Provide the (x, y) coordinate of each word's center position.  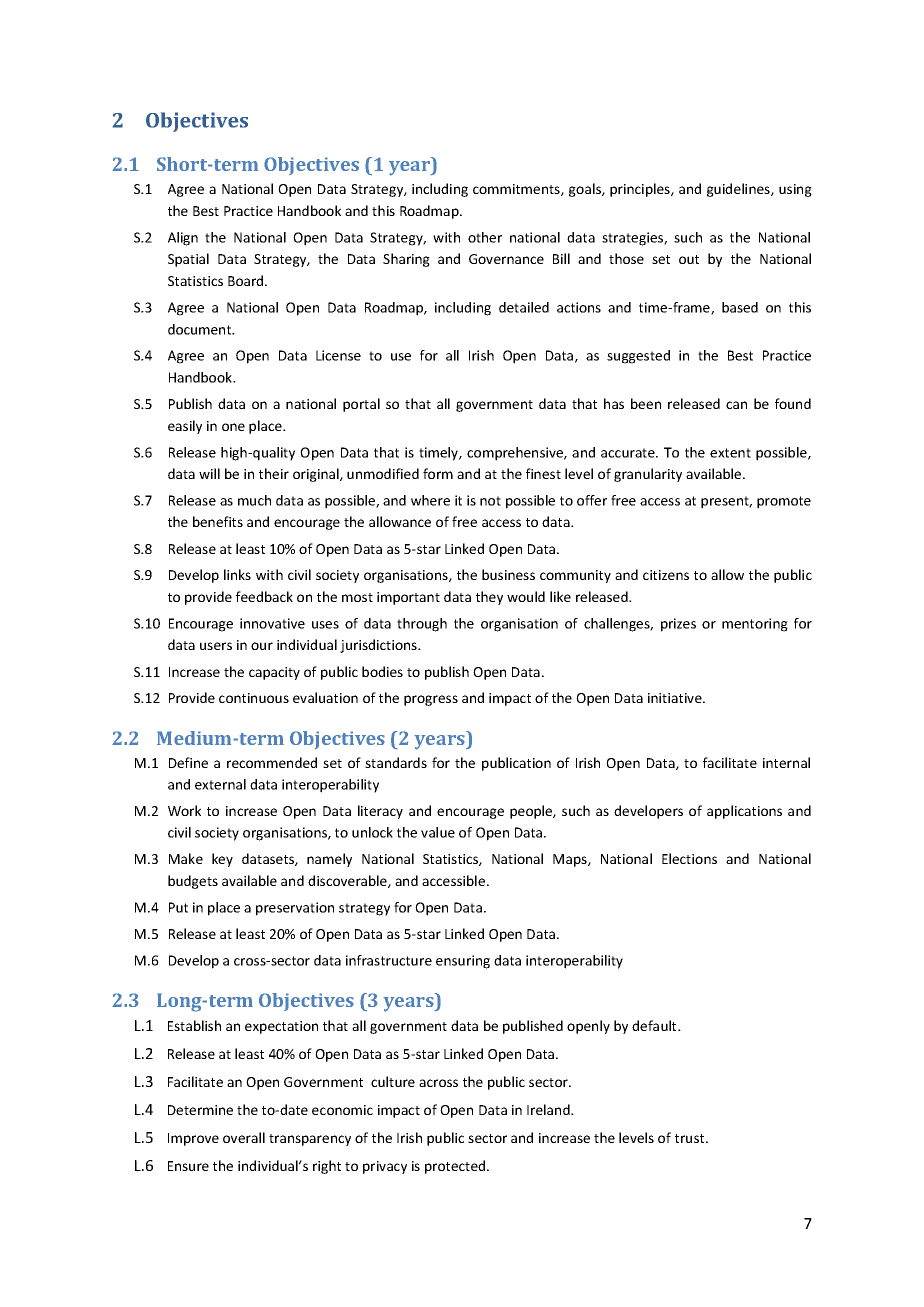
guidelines (739, 190)
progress (431, 700)
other (485, 237)
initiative (676, 698)
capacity (274, 673)
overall (244, 1137)
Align (183, 239)
